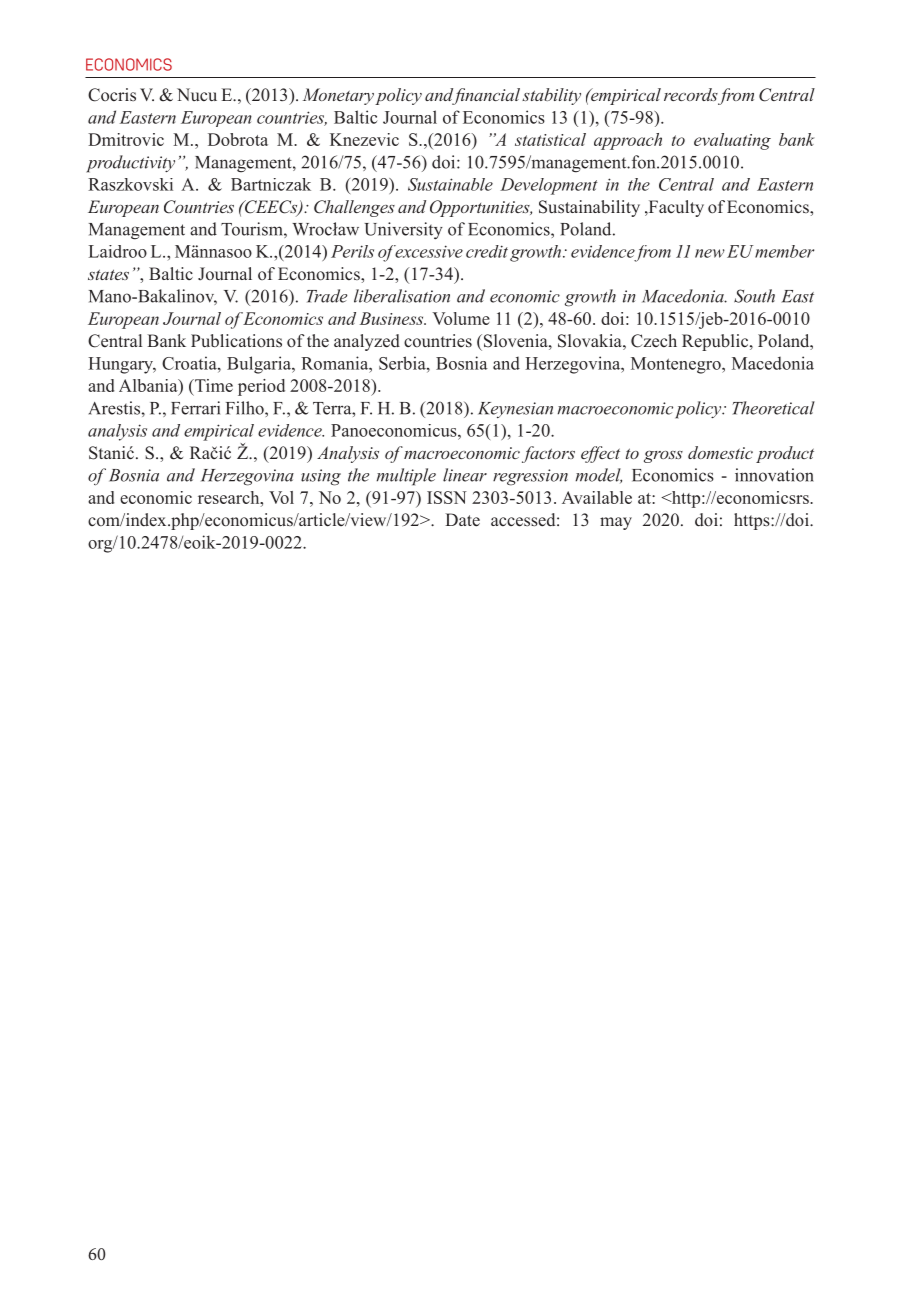 This screenshot has width=924, height=1308. What do you see at coordinates (230, 497) in the screenshot?
I see `research` at bounding box center [230, 497].
